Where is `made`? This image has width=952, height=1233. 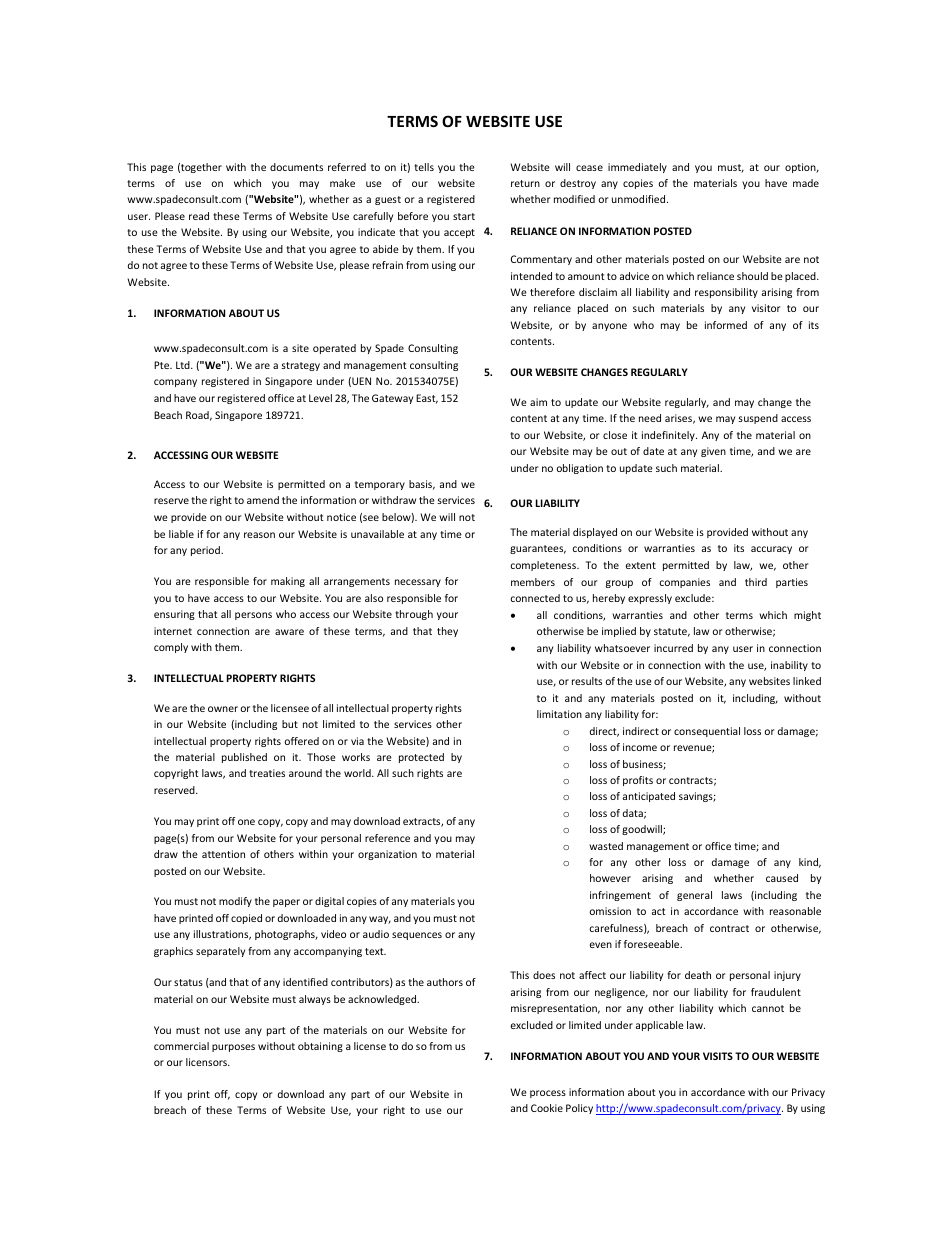
made is located at coordinates (806, 183).
